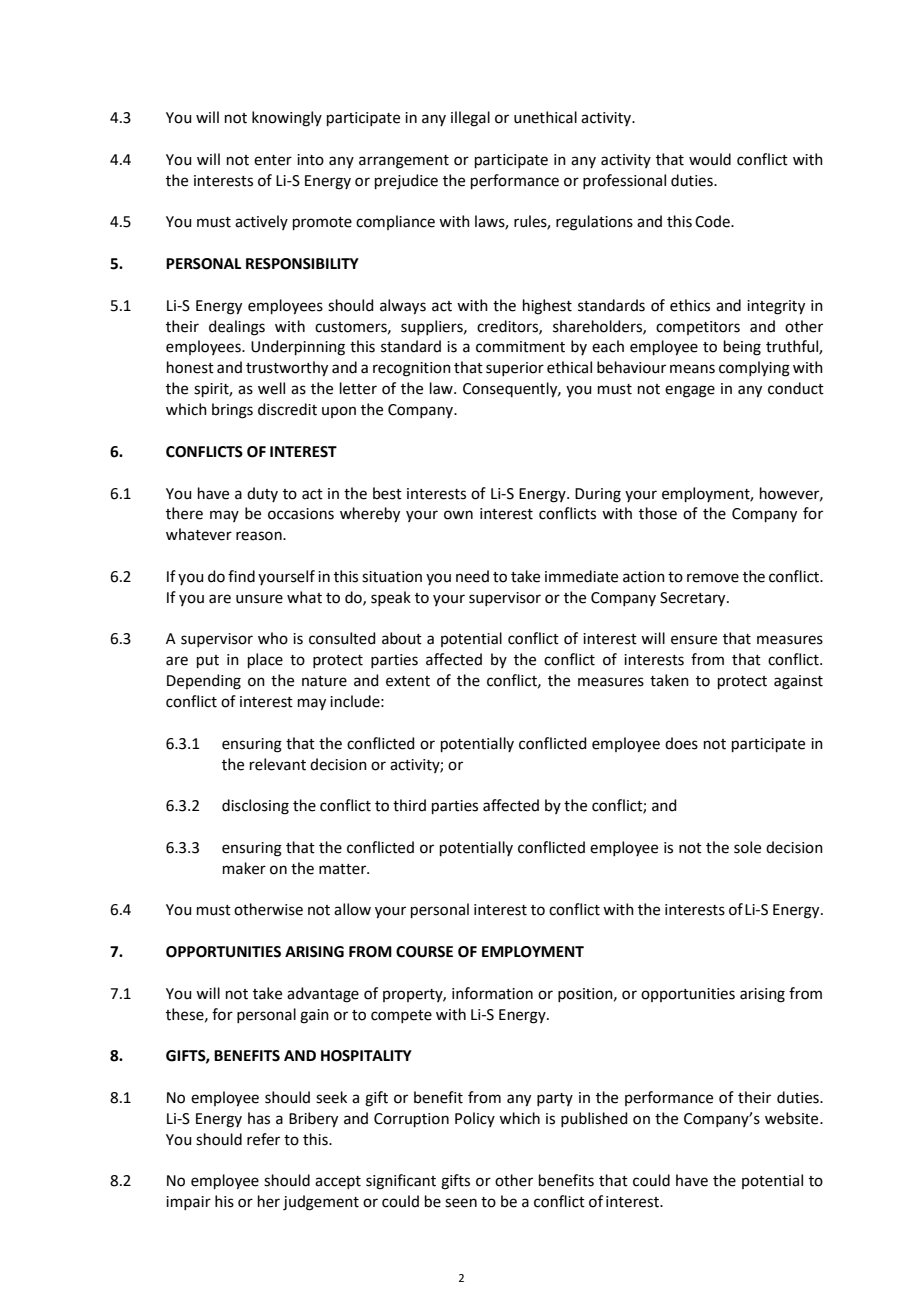  What do you see at coordinates (461, 1203) in the page?
I see `seen` at bounding box center [461, 1203].
